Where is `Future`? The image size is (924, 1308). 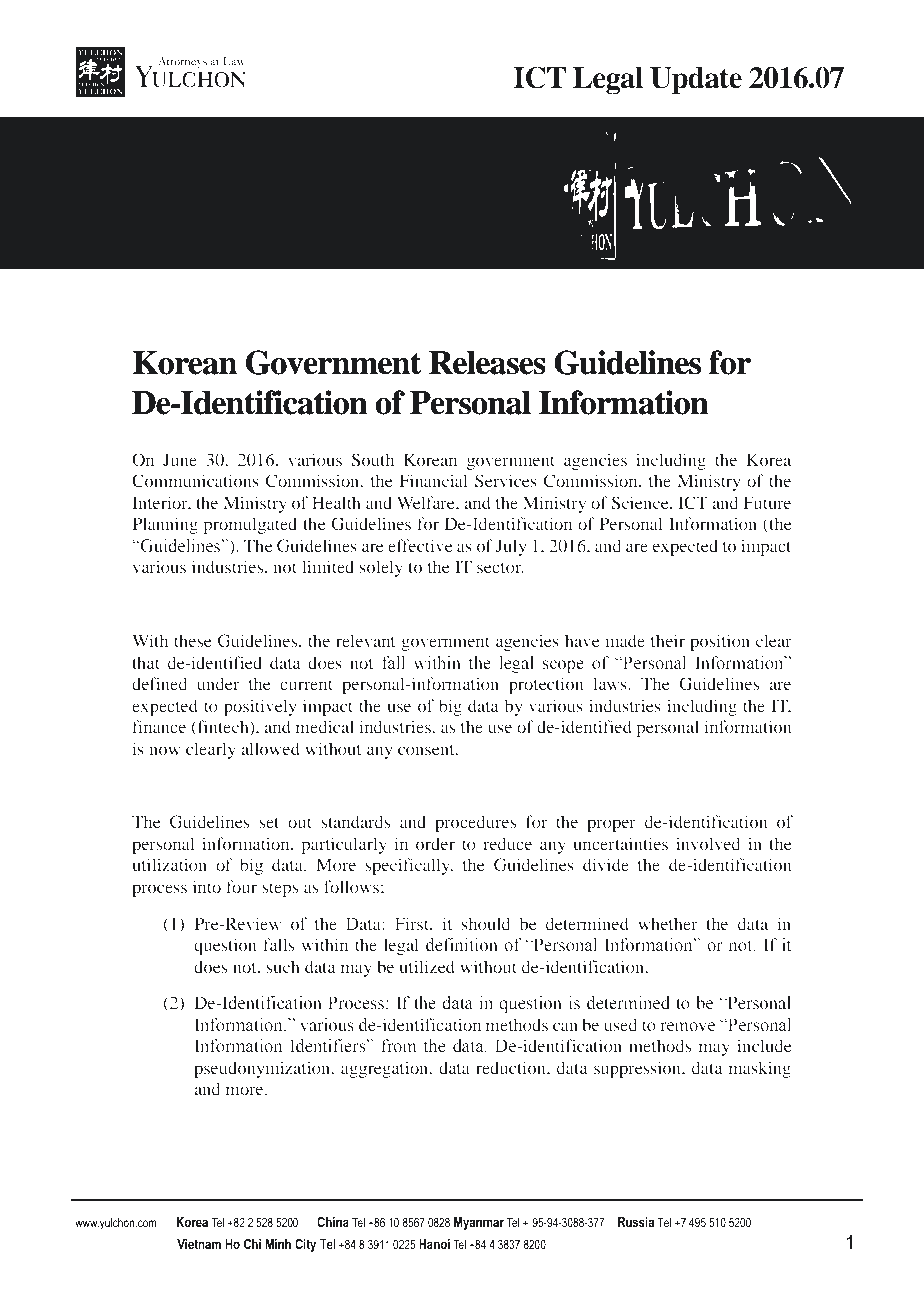
Future is located at coordinates (767, 502).
